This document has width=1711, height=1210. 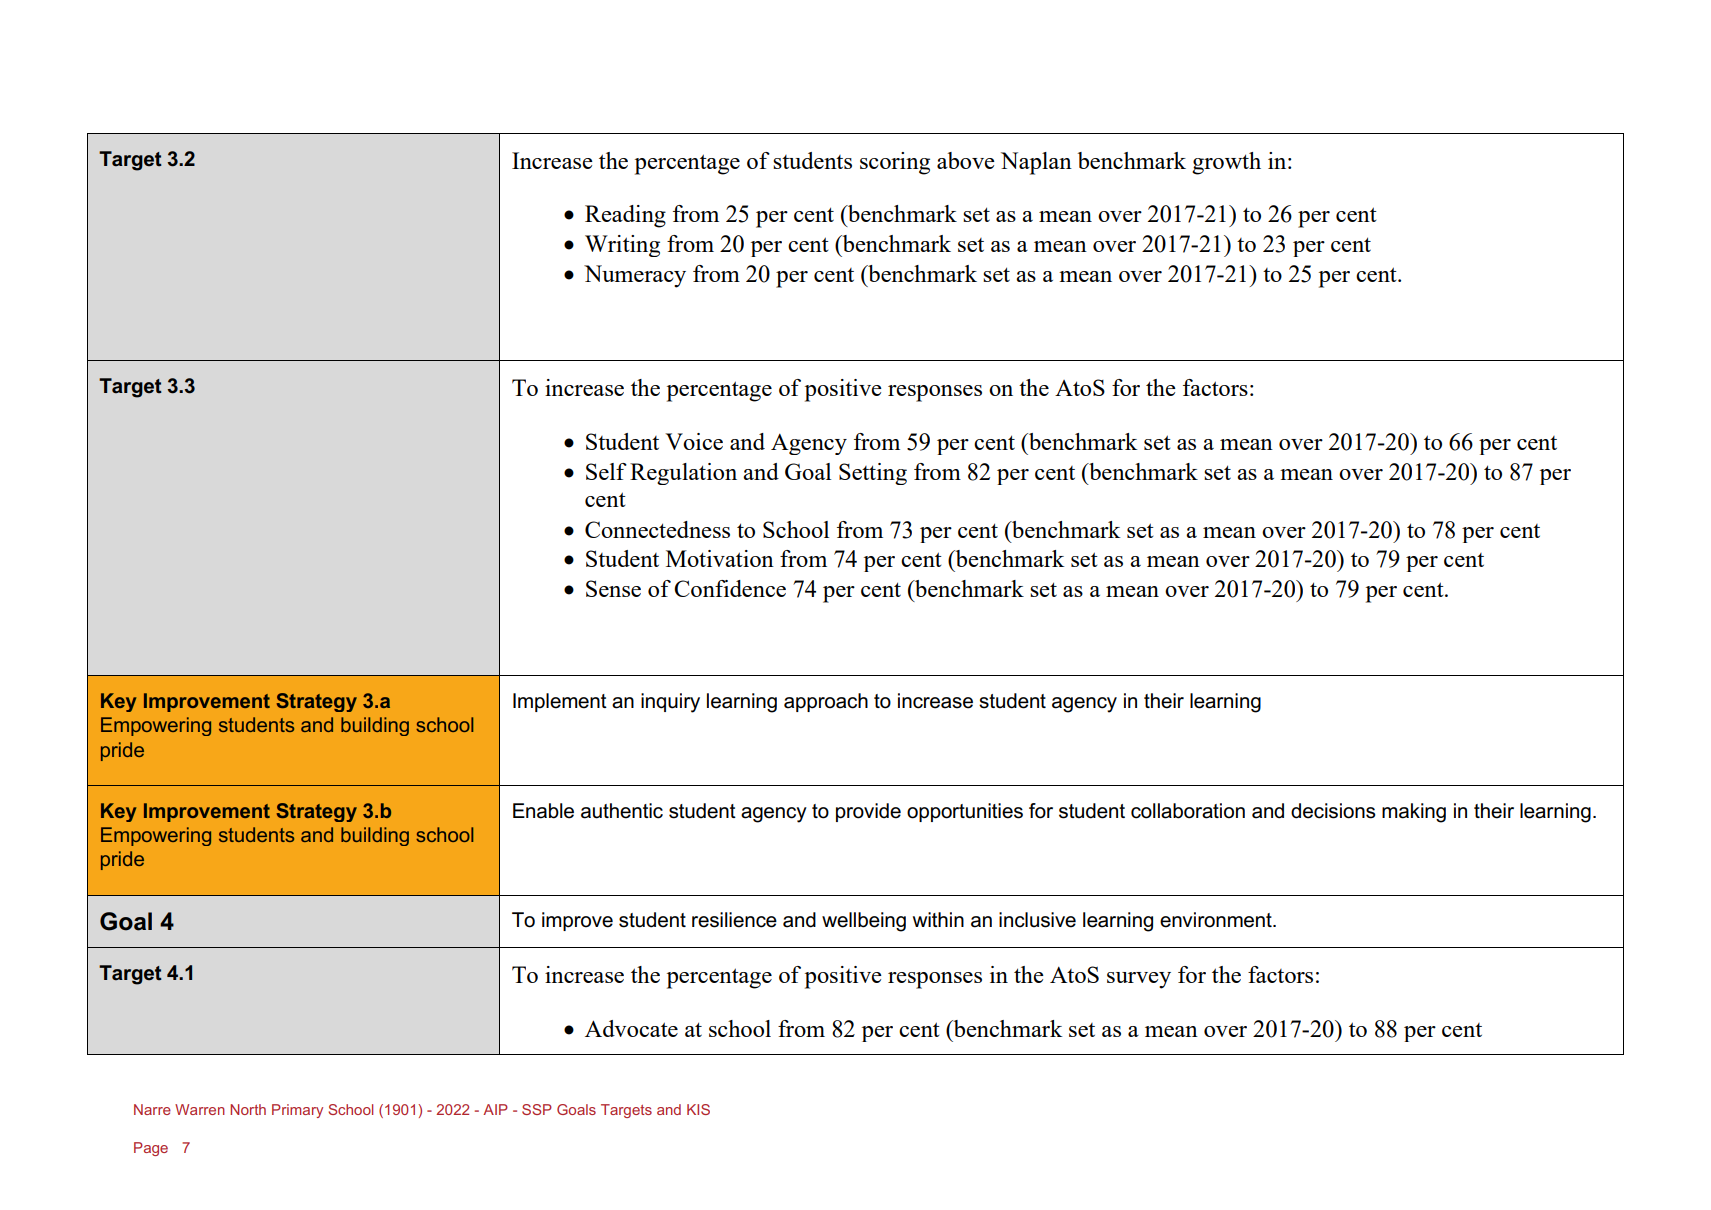 What do you see at coordinates (625, 216) in the document?
I see `Reading` at bounding box center [625, 216].
